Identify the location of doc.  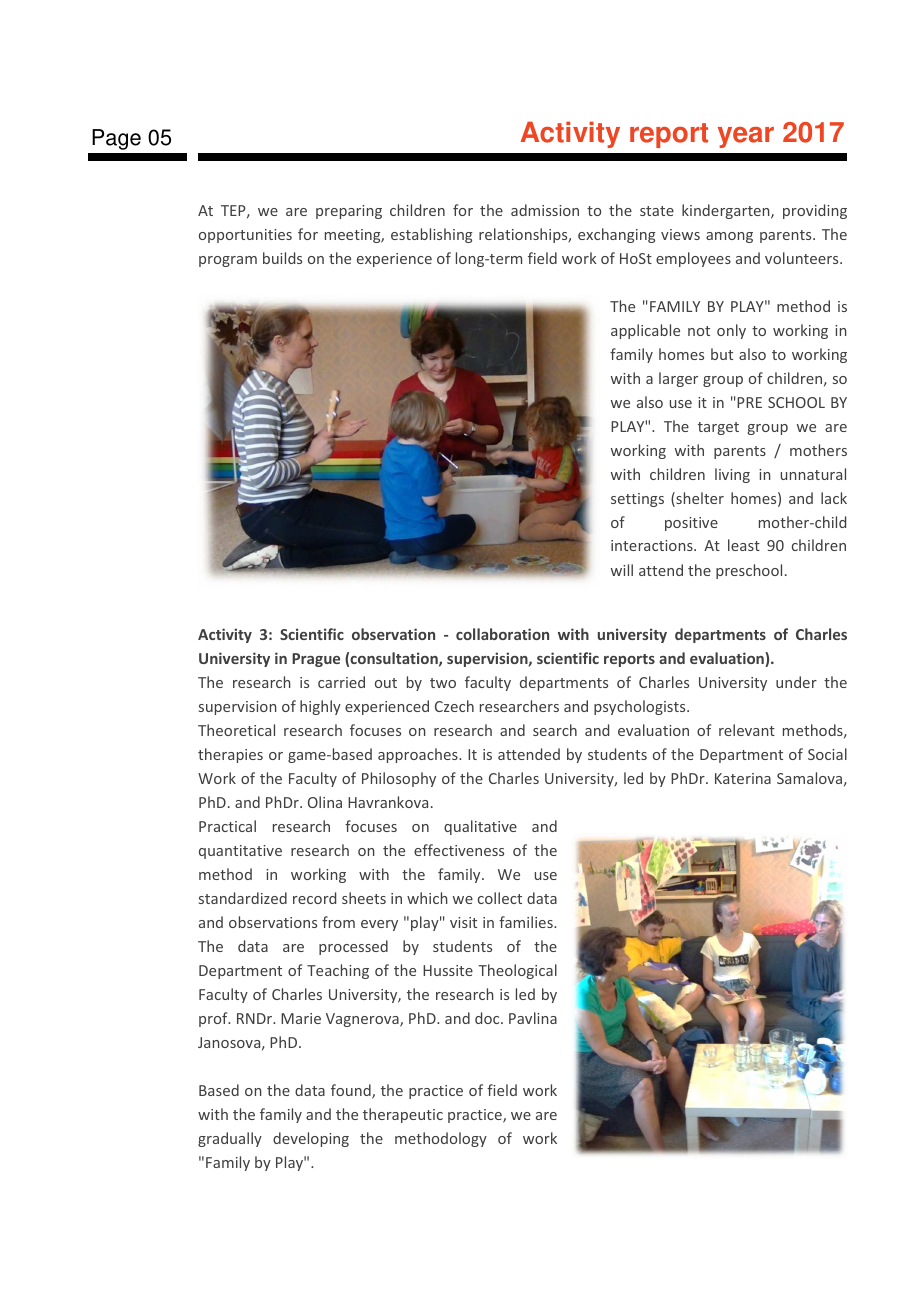
(488, 1018).
